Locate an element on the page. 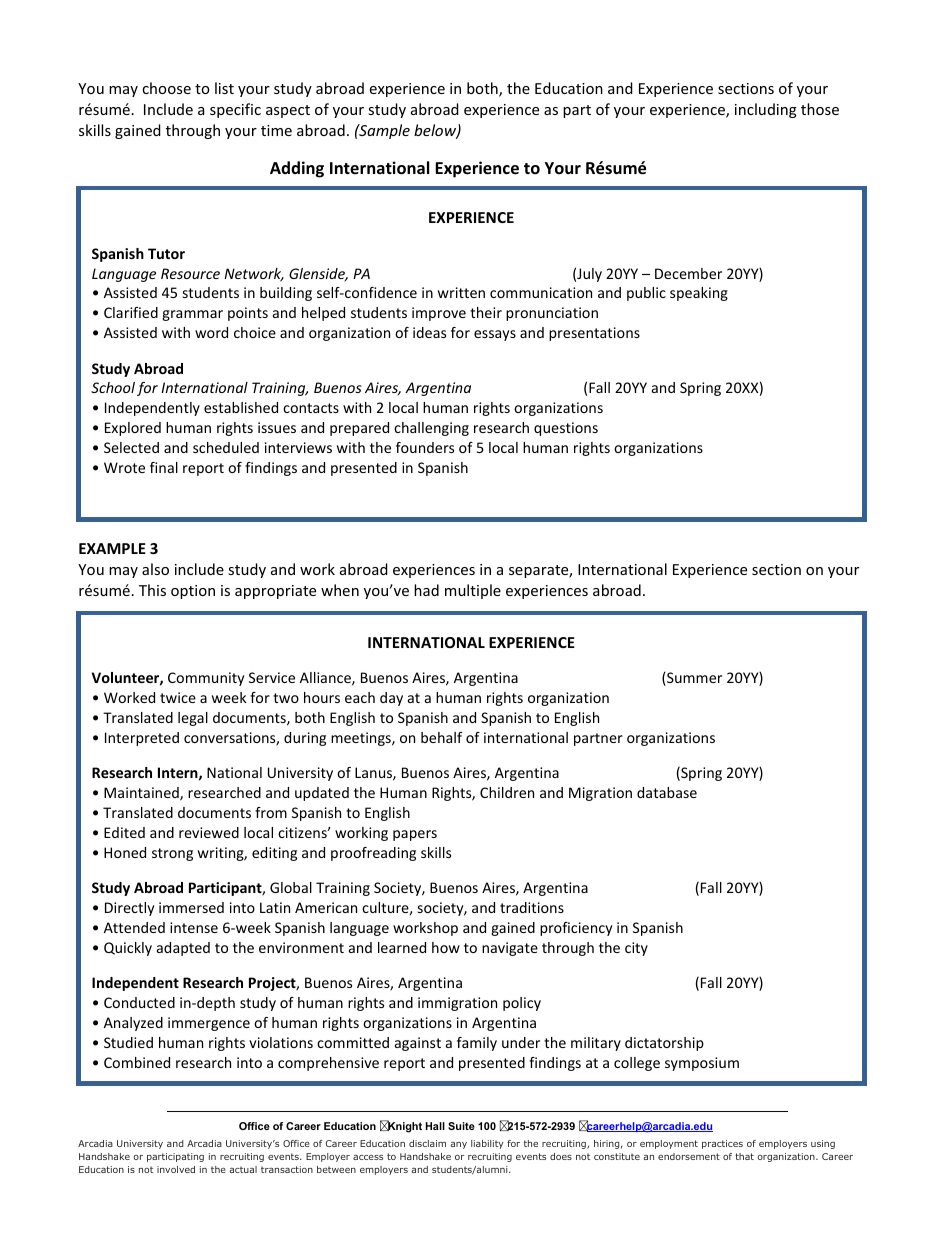 This image has height=1233, width=952. presentations is located at coordinates (594, 334).
